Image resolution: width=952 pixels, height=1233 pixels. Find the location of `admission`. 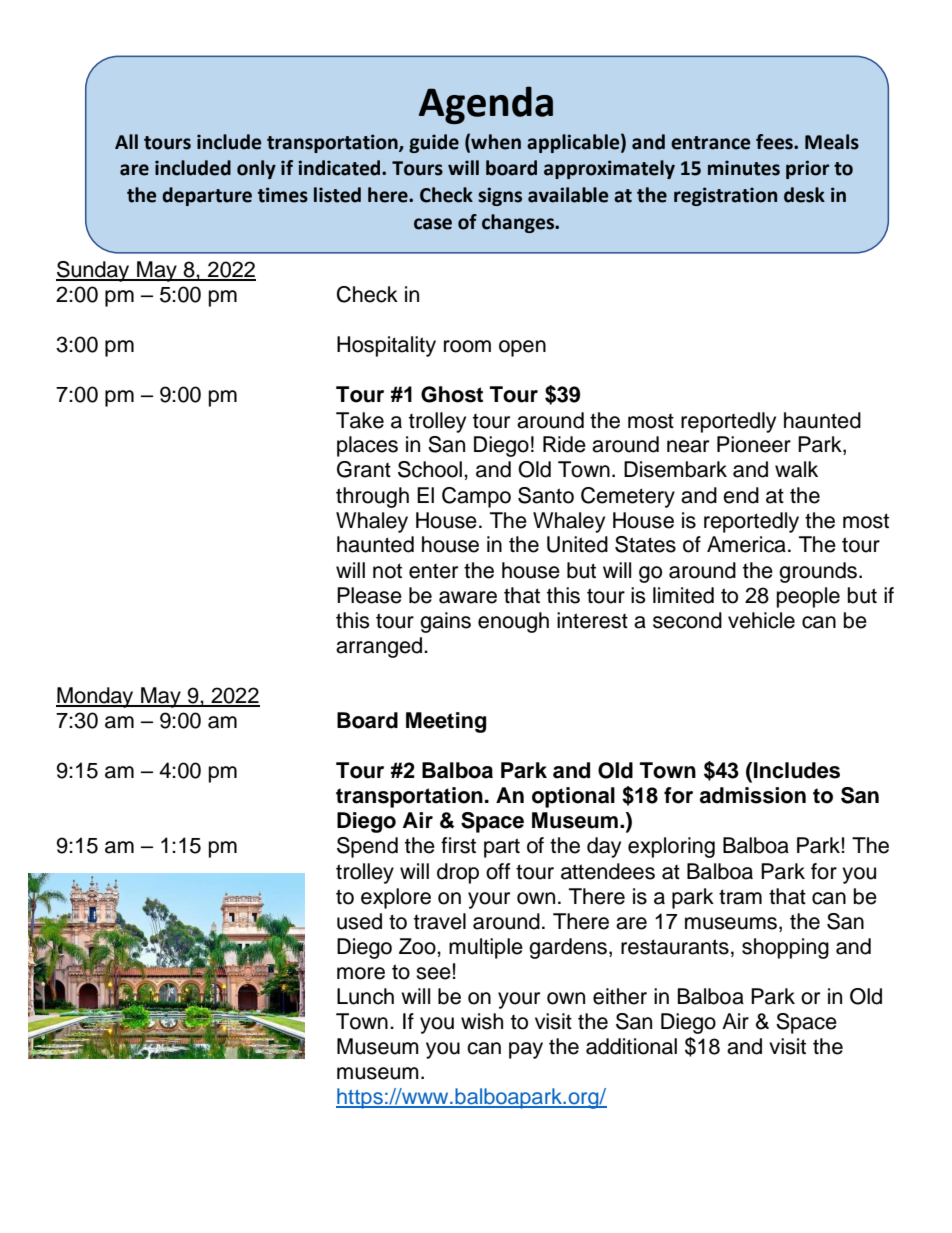

admission is located at coordinates (753, 795).
